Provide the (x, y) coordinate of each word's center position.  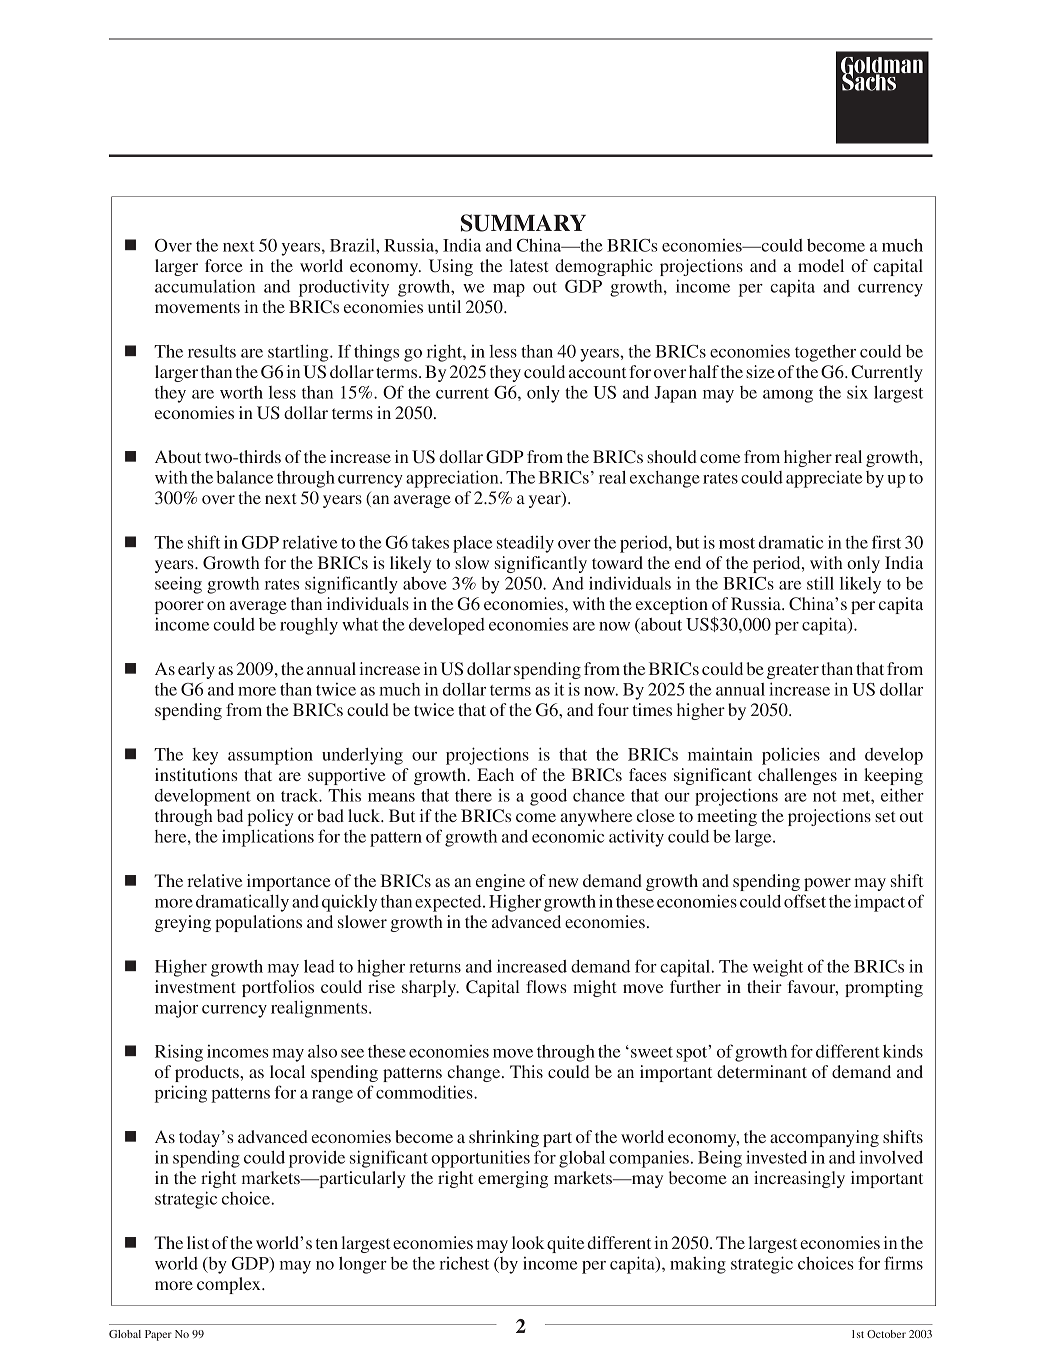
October (886, 1334)
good (548, 797)
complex (230, 1285)
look (528, 1242)
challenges (797, 776)
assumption (270, 756)
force (224, 265)
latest (529, 265)
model (821, 265)
